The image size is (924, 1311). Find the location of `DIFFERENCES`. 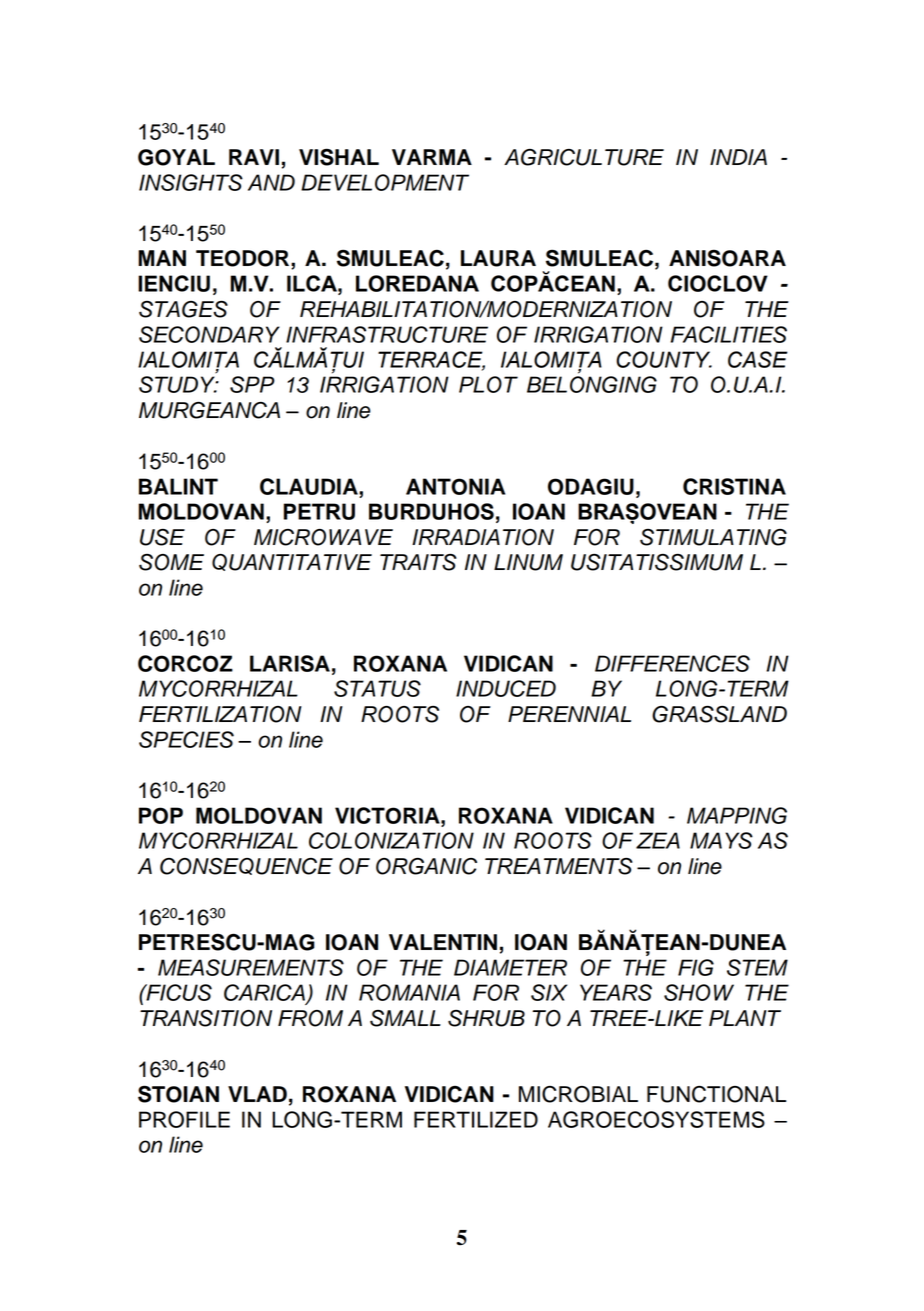

DIFFERENCES is located at coordinates (672, 663).
